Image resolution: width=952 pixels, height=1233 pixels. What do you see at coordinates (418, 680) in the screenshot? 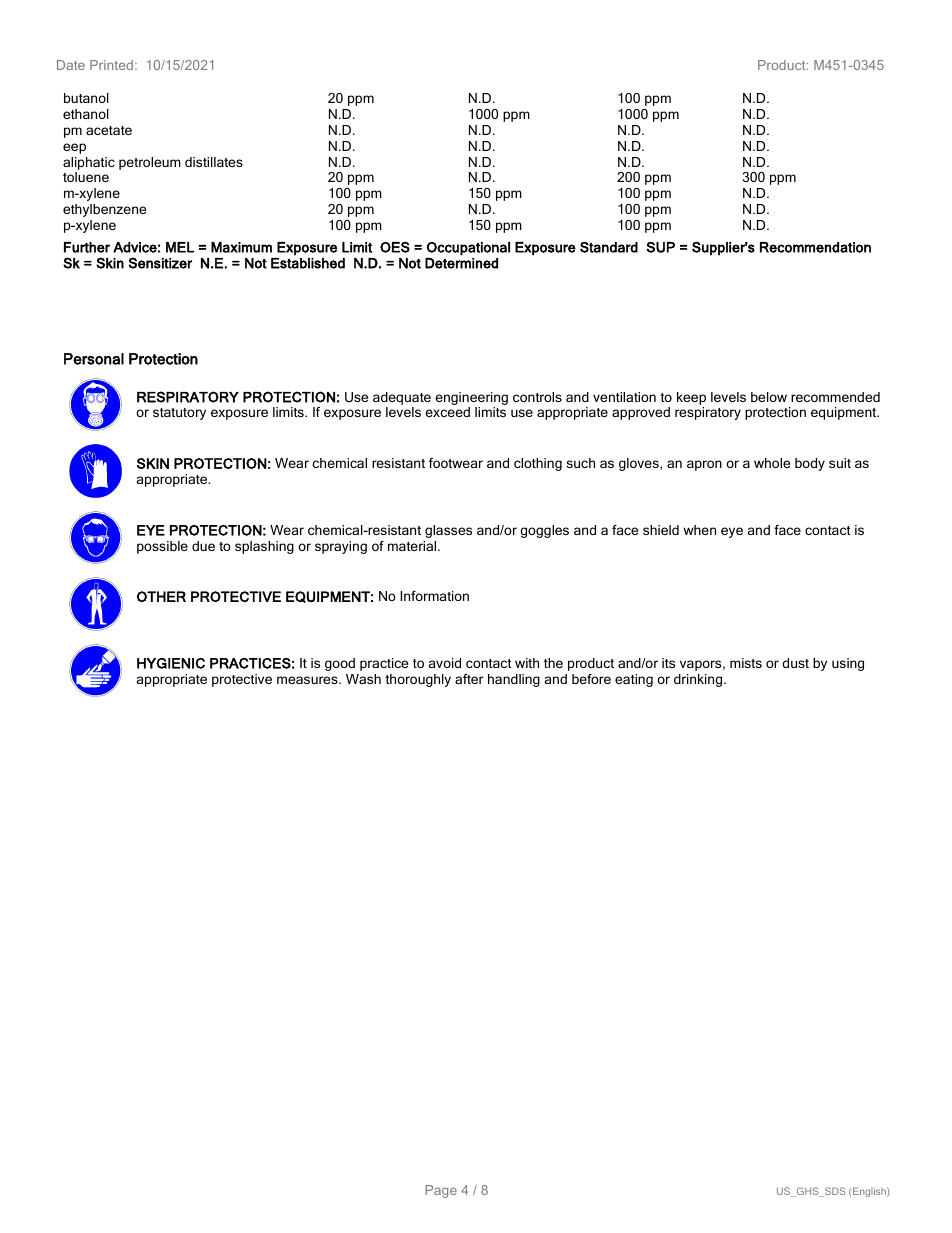
I see `thoroughly` at bounding box center [418, 680].
